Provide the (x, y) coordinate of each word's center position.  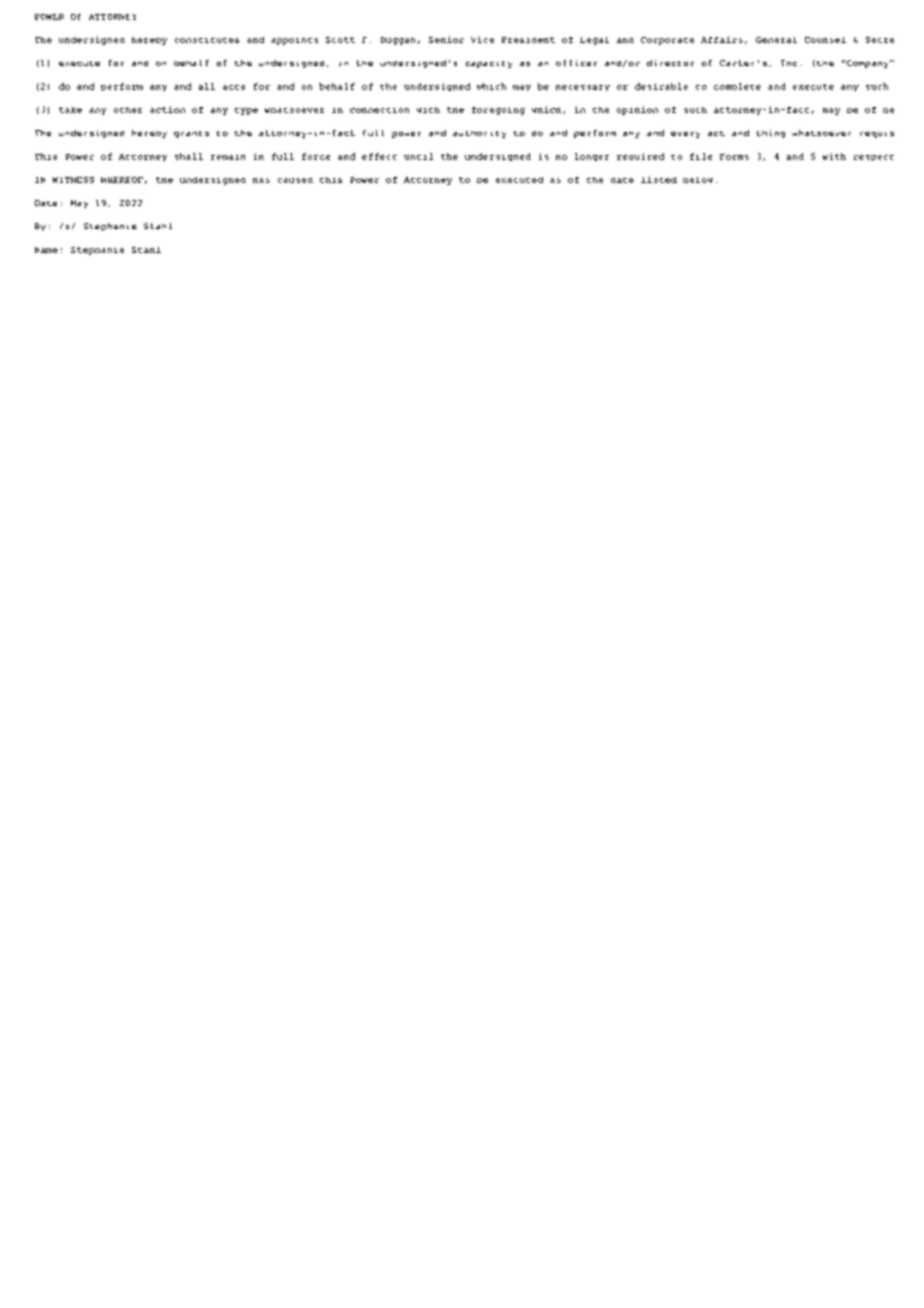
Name (46, 250)
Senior (446, 39)
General (776, 40)
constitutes (207, 40)
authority (479, 134)
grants (191, 134)
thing (771, 134)
